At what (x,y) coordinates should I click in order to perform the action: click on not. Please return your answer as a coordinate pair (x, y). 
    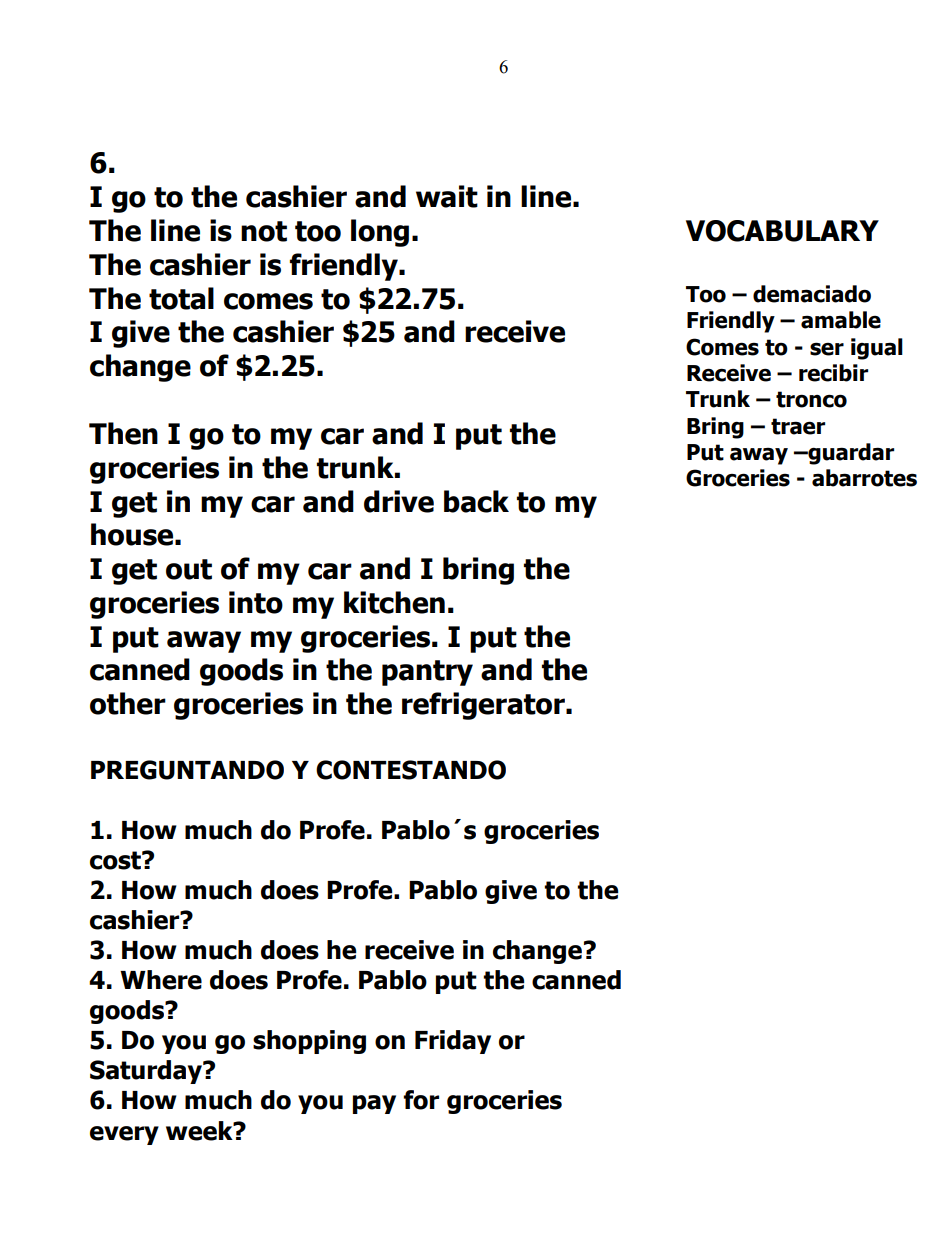
    Looking at the image, I should click on (264, 231).
